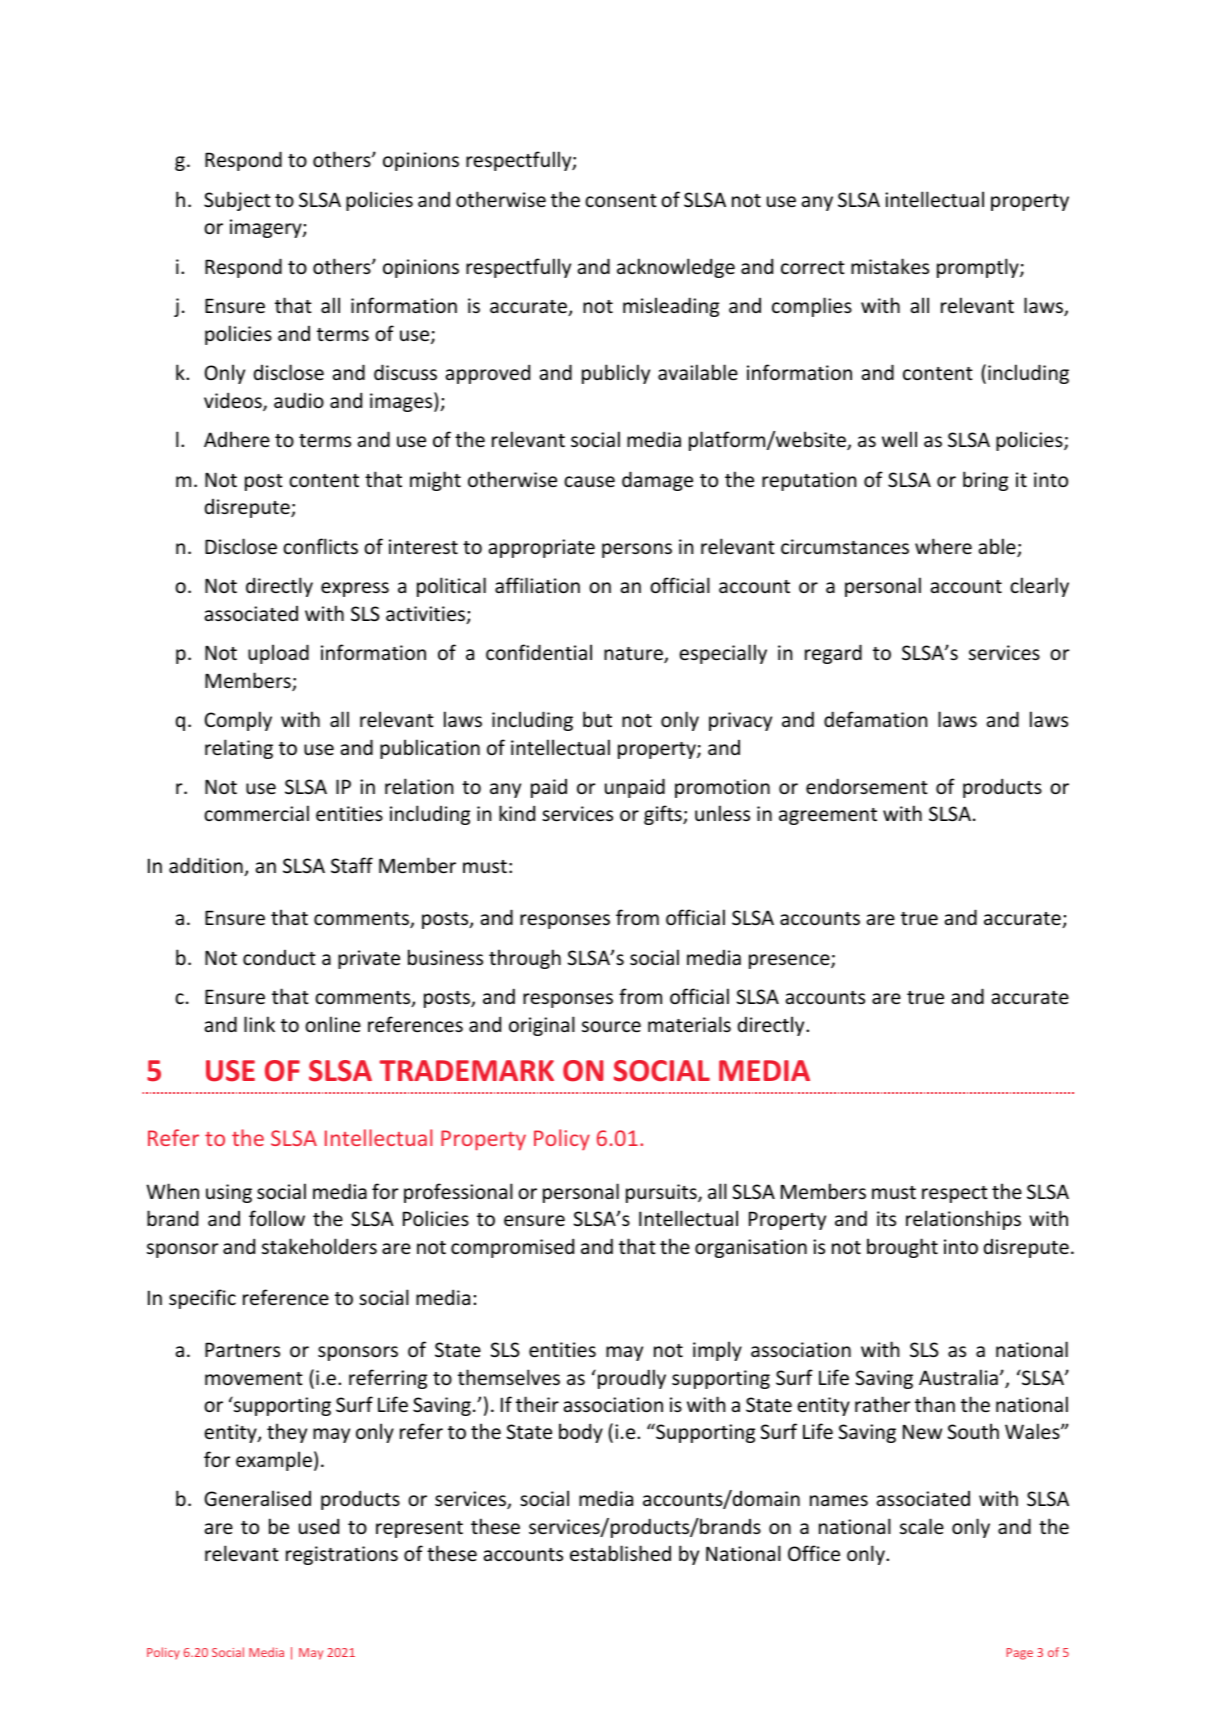 This document has height=1715, width=1212. I want to click on brought, so click(902, 1248).
